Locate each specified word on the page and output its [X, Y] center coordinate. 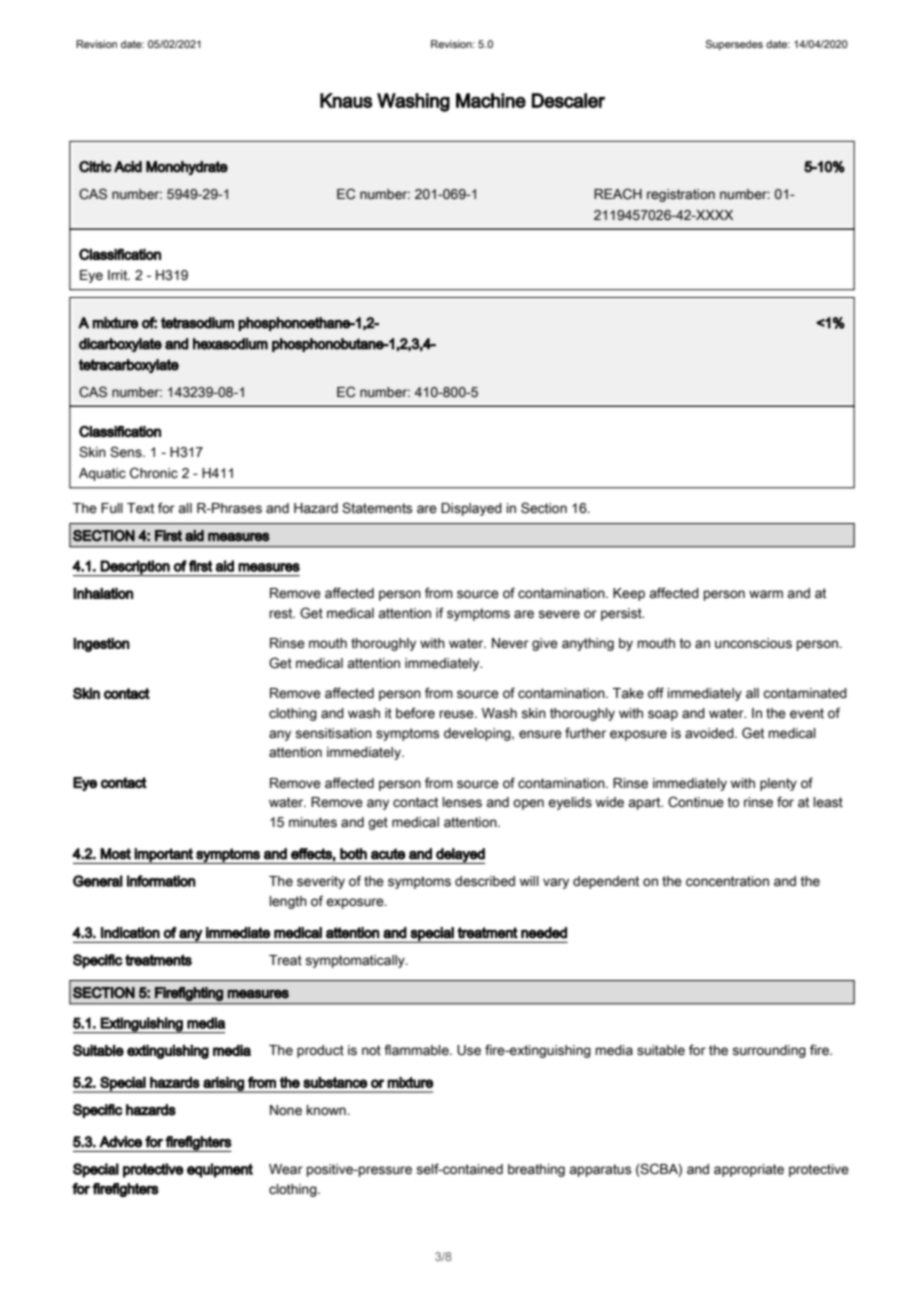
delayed [460, 856]
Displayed [471, 509]
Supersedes [734, 45]
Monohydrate [187, 168]
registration [681, 195]
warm [766, 594]
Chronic [154, 473]
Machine [491, 100]
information [161, 881]
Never [510, 643]
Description [135, 568]
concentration [727, 881]
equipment [220, 1170]
